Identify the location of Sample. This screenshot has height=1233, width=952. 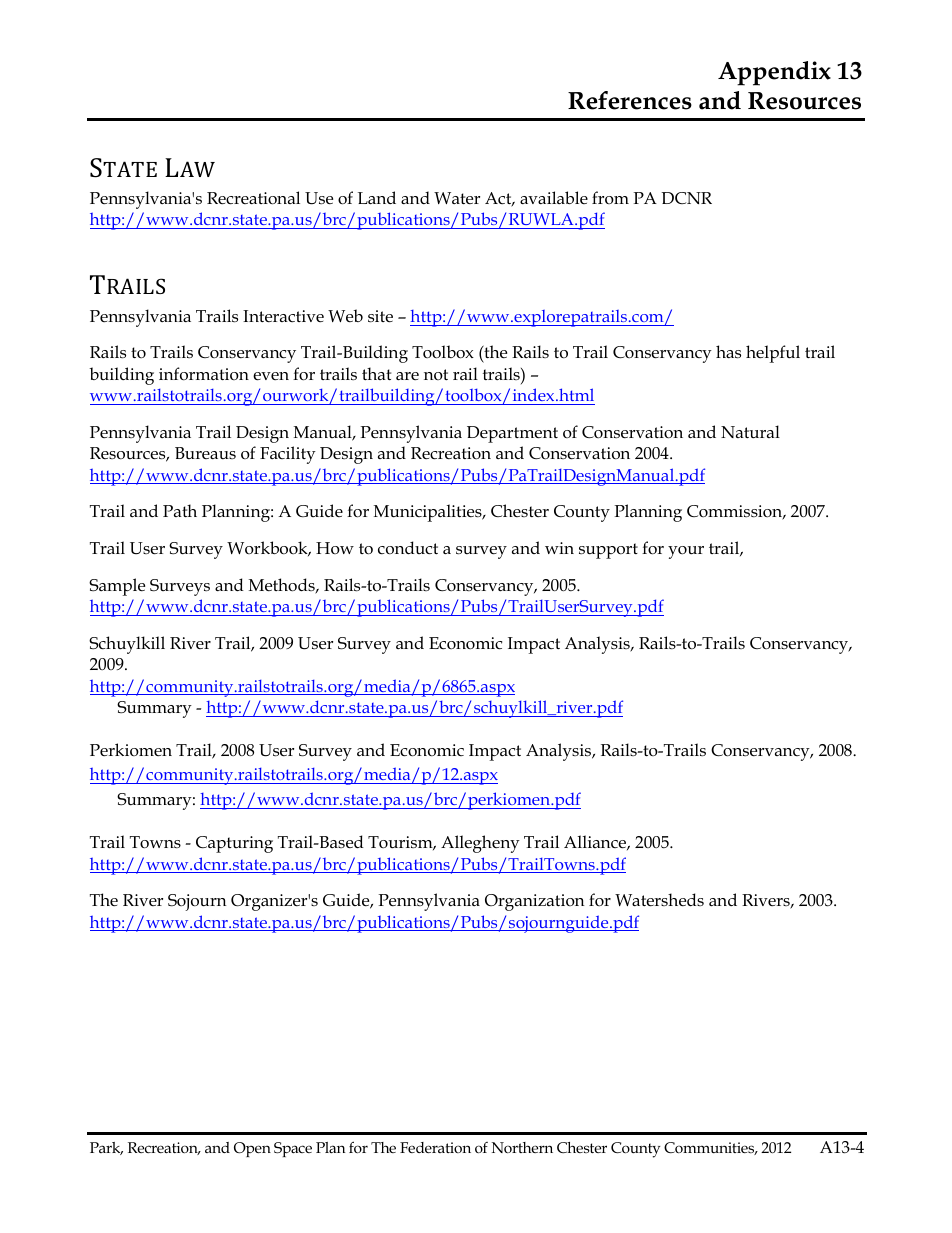
(117, 587).
